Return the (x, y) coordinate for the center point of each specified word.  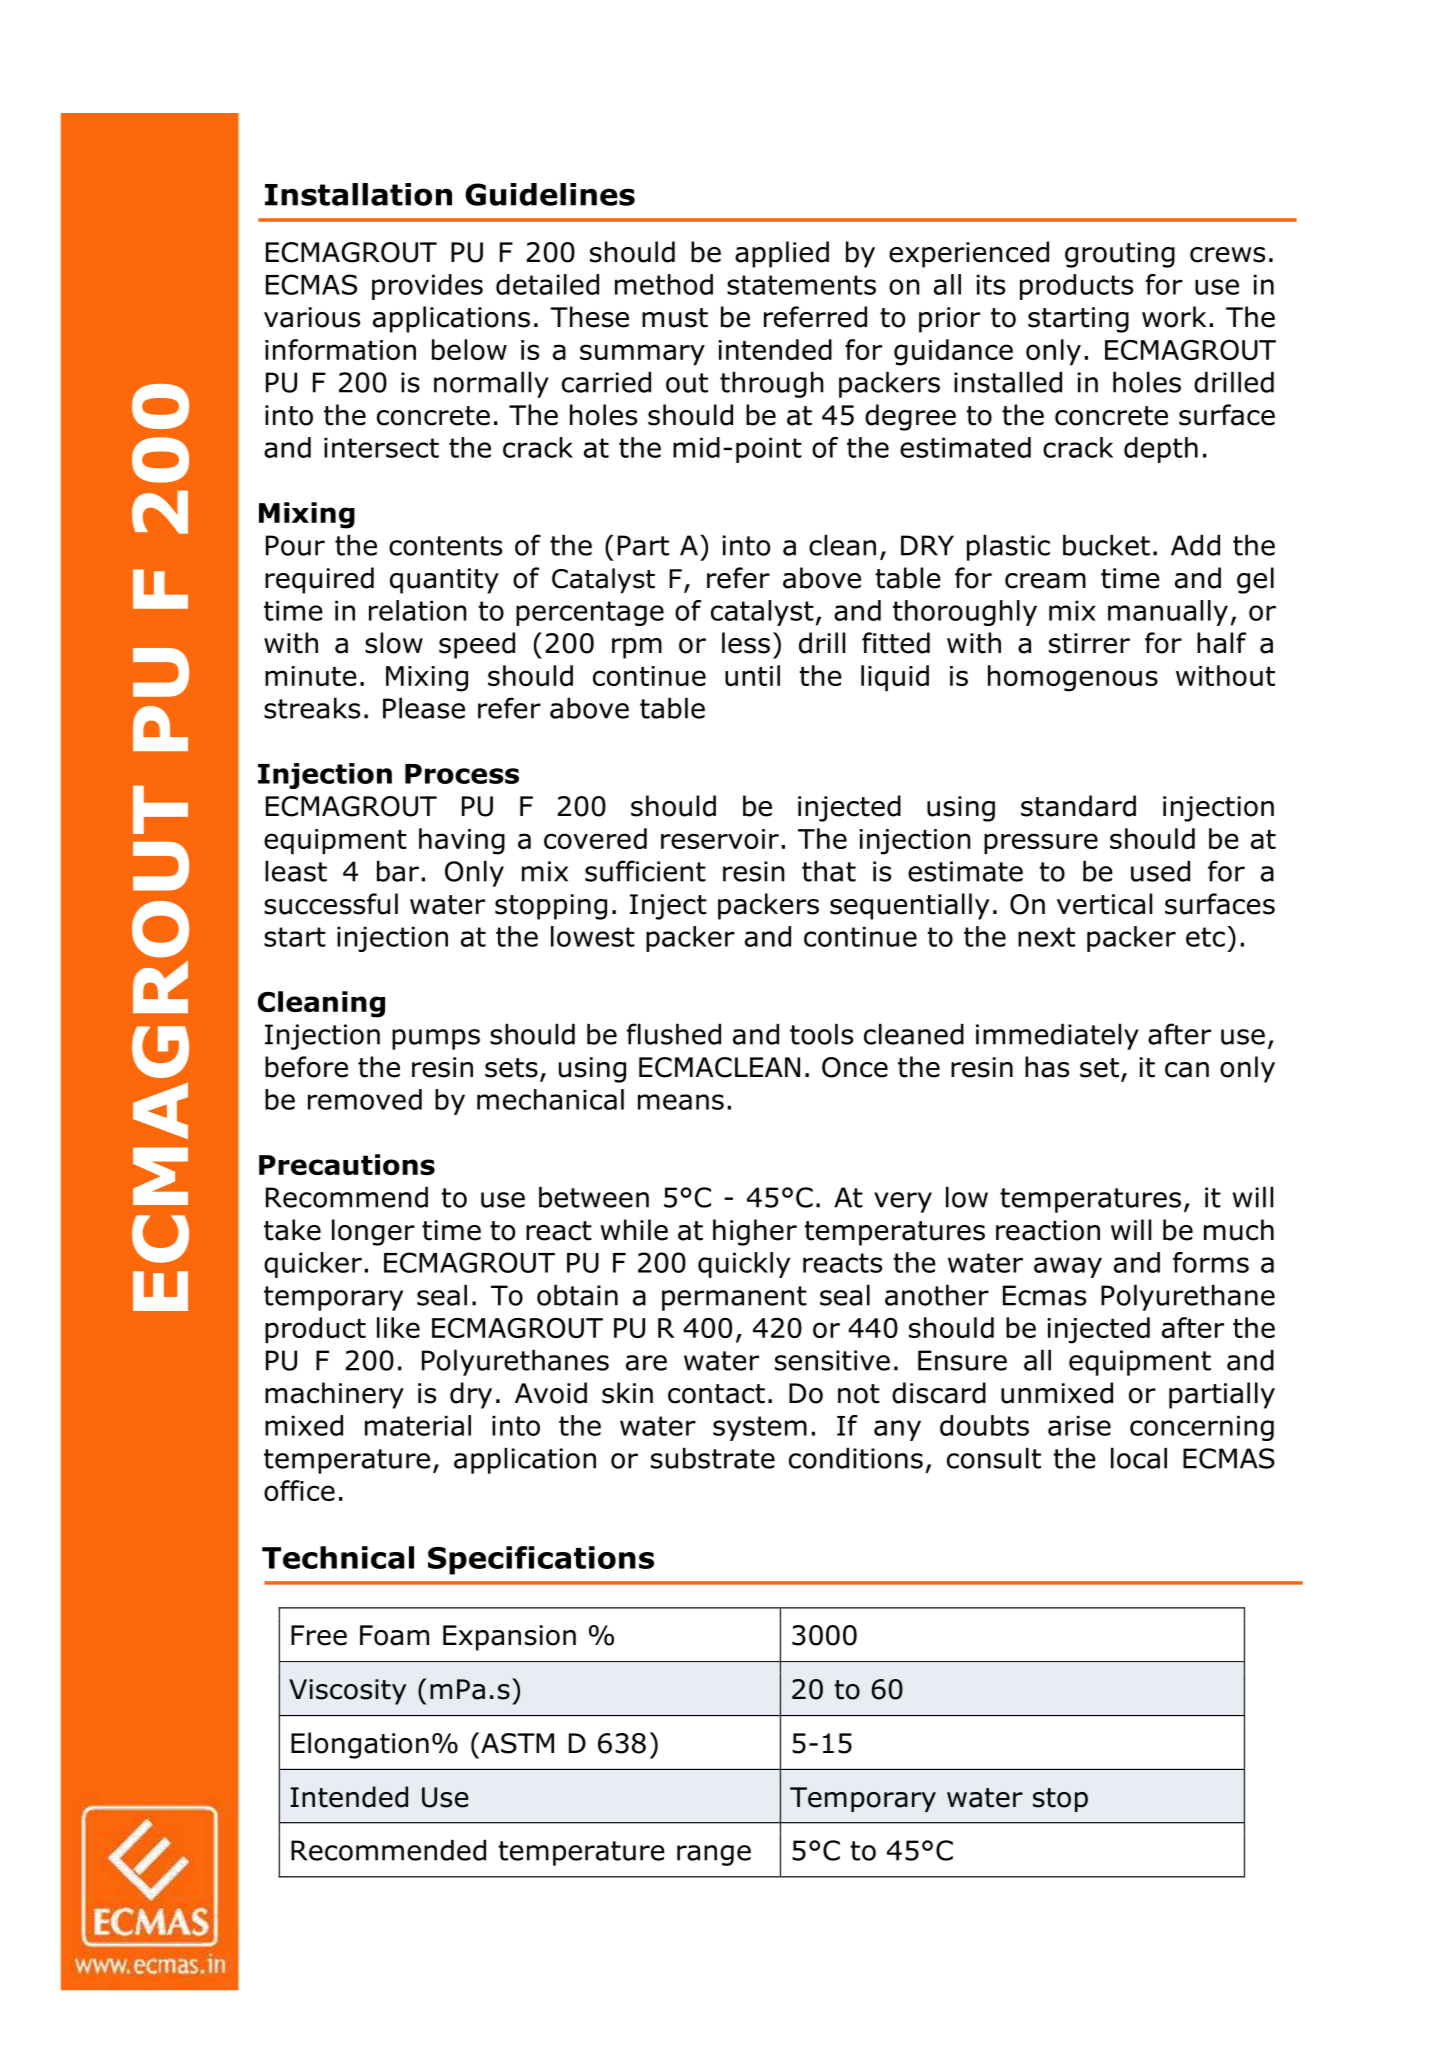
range (714, 1855)
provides (427, 287)
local (1139, 1458)
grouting (1120, 255)
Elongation (360, 1745)
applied (782, 254)
